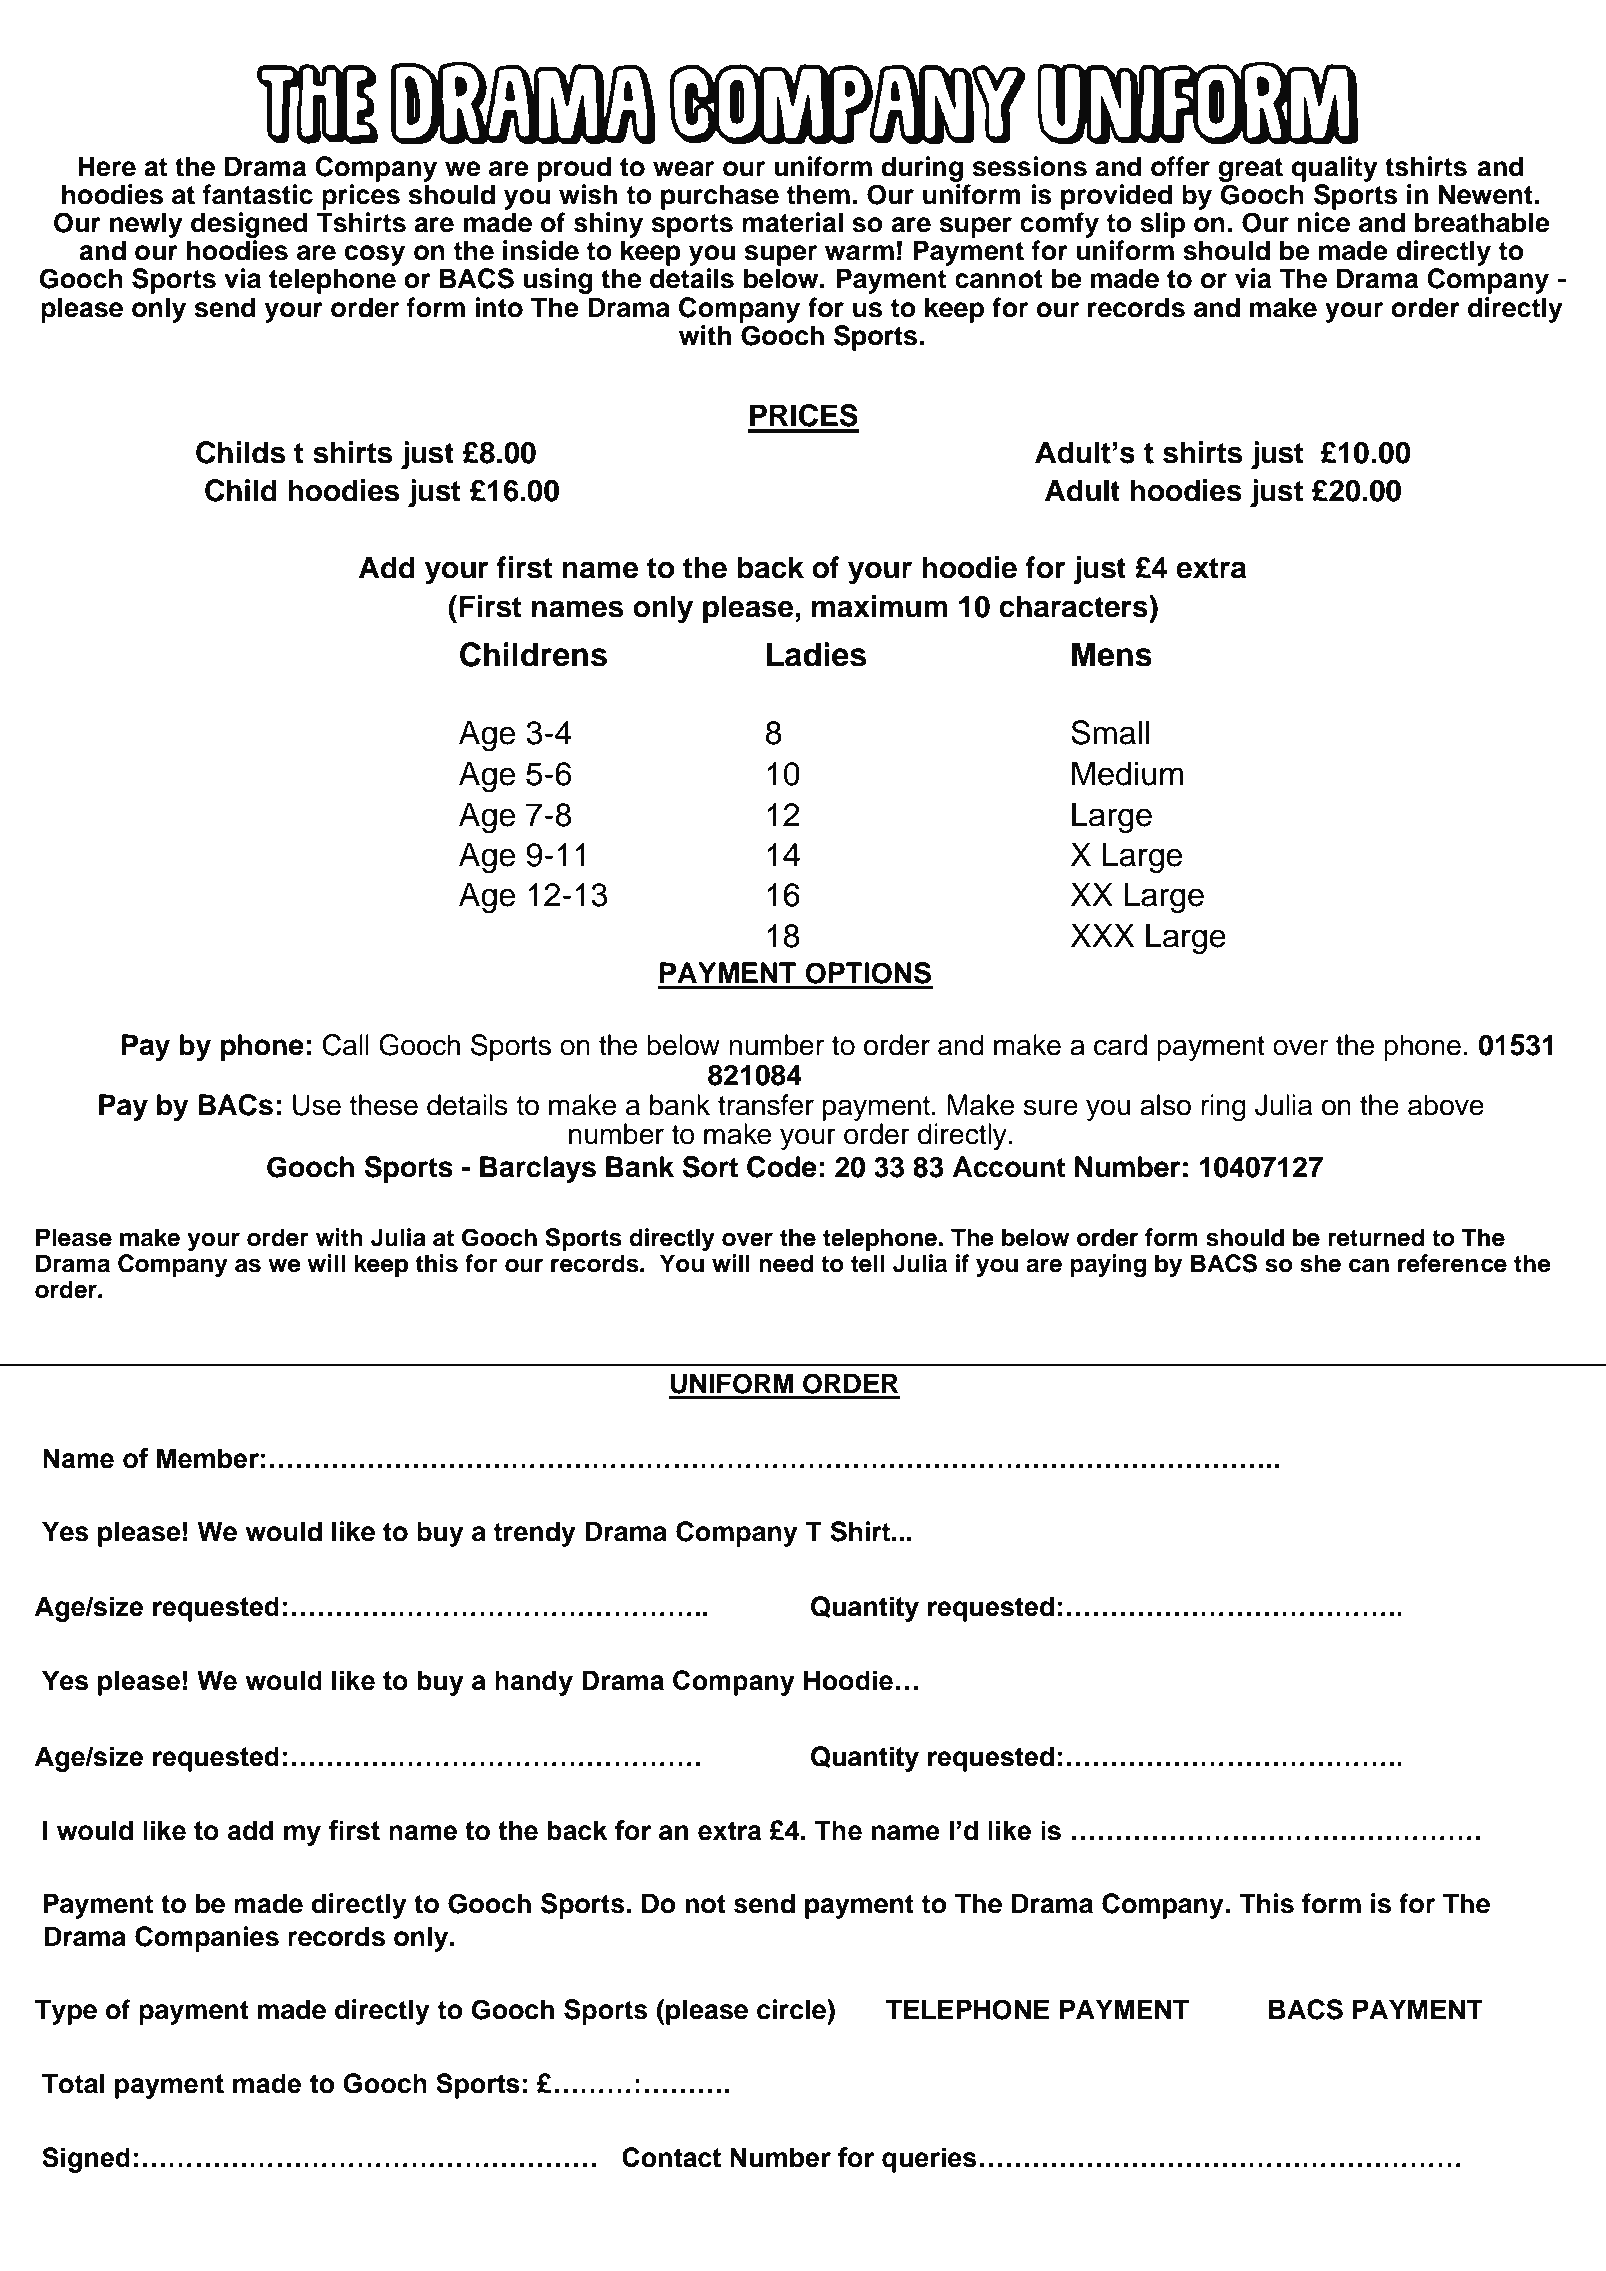  I want to click on fantastic, so click(258, 194).
